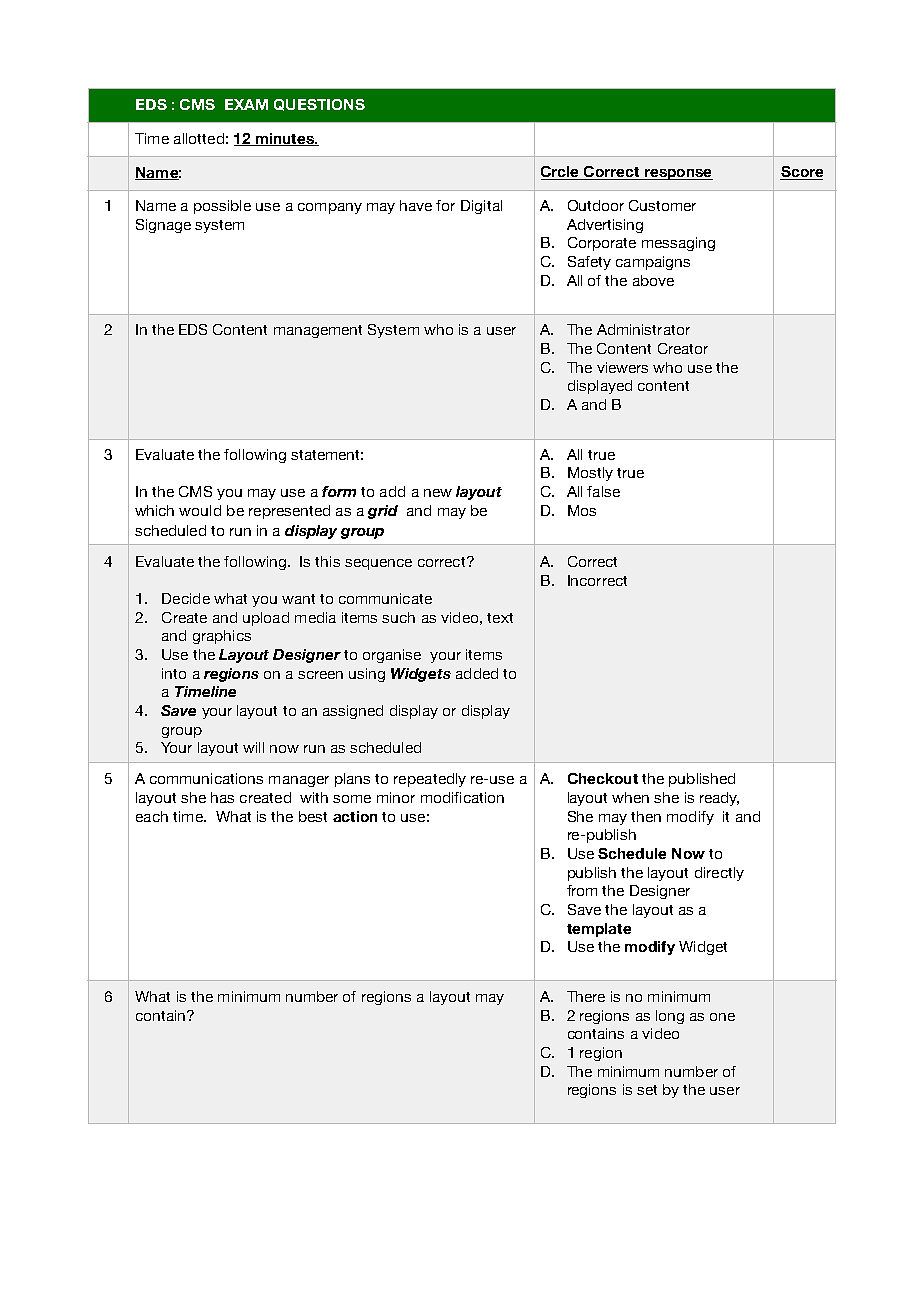 The image size is (924, 1308). Describe the element at coordinates (186, 598) in the screenshot. I see `Decide` at that location.
